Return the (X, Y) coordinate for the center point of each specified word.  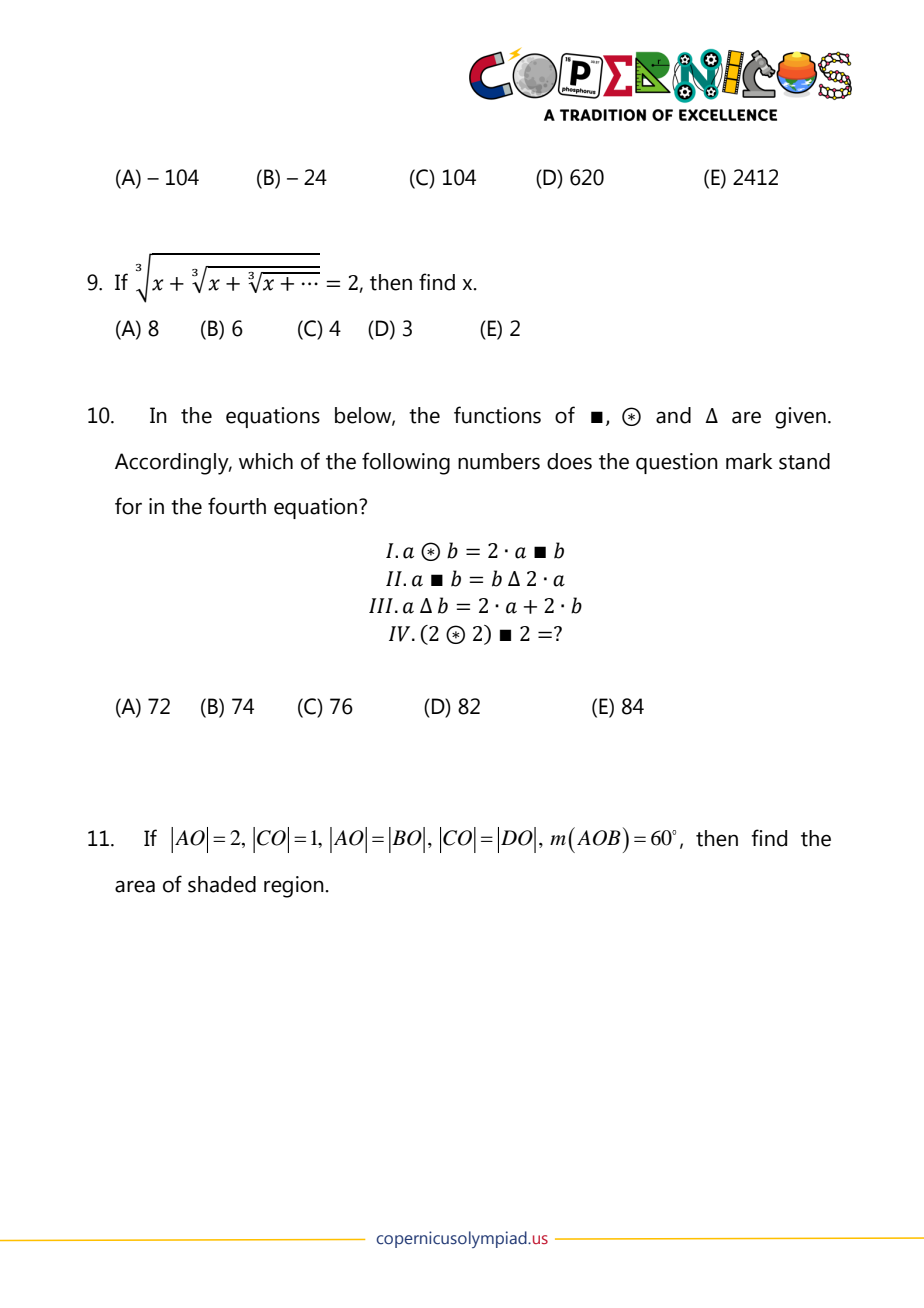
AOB (599, 838)
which (266, 461)
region (294, 887)
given (800, 418)
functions (497, 415)
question (677, 463)
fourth (237, 506)
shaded (222, 884)
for (128, 506)
